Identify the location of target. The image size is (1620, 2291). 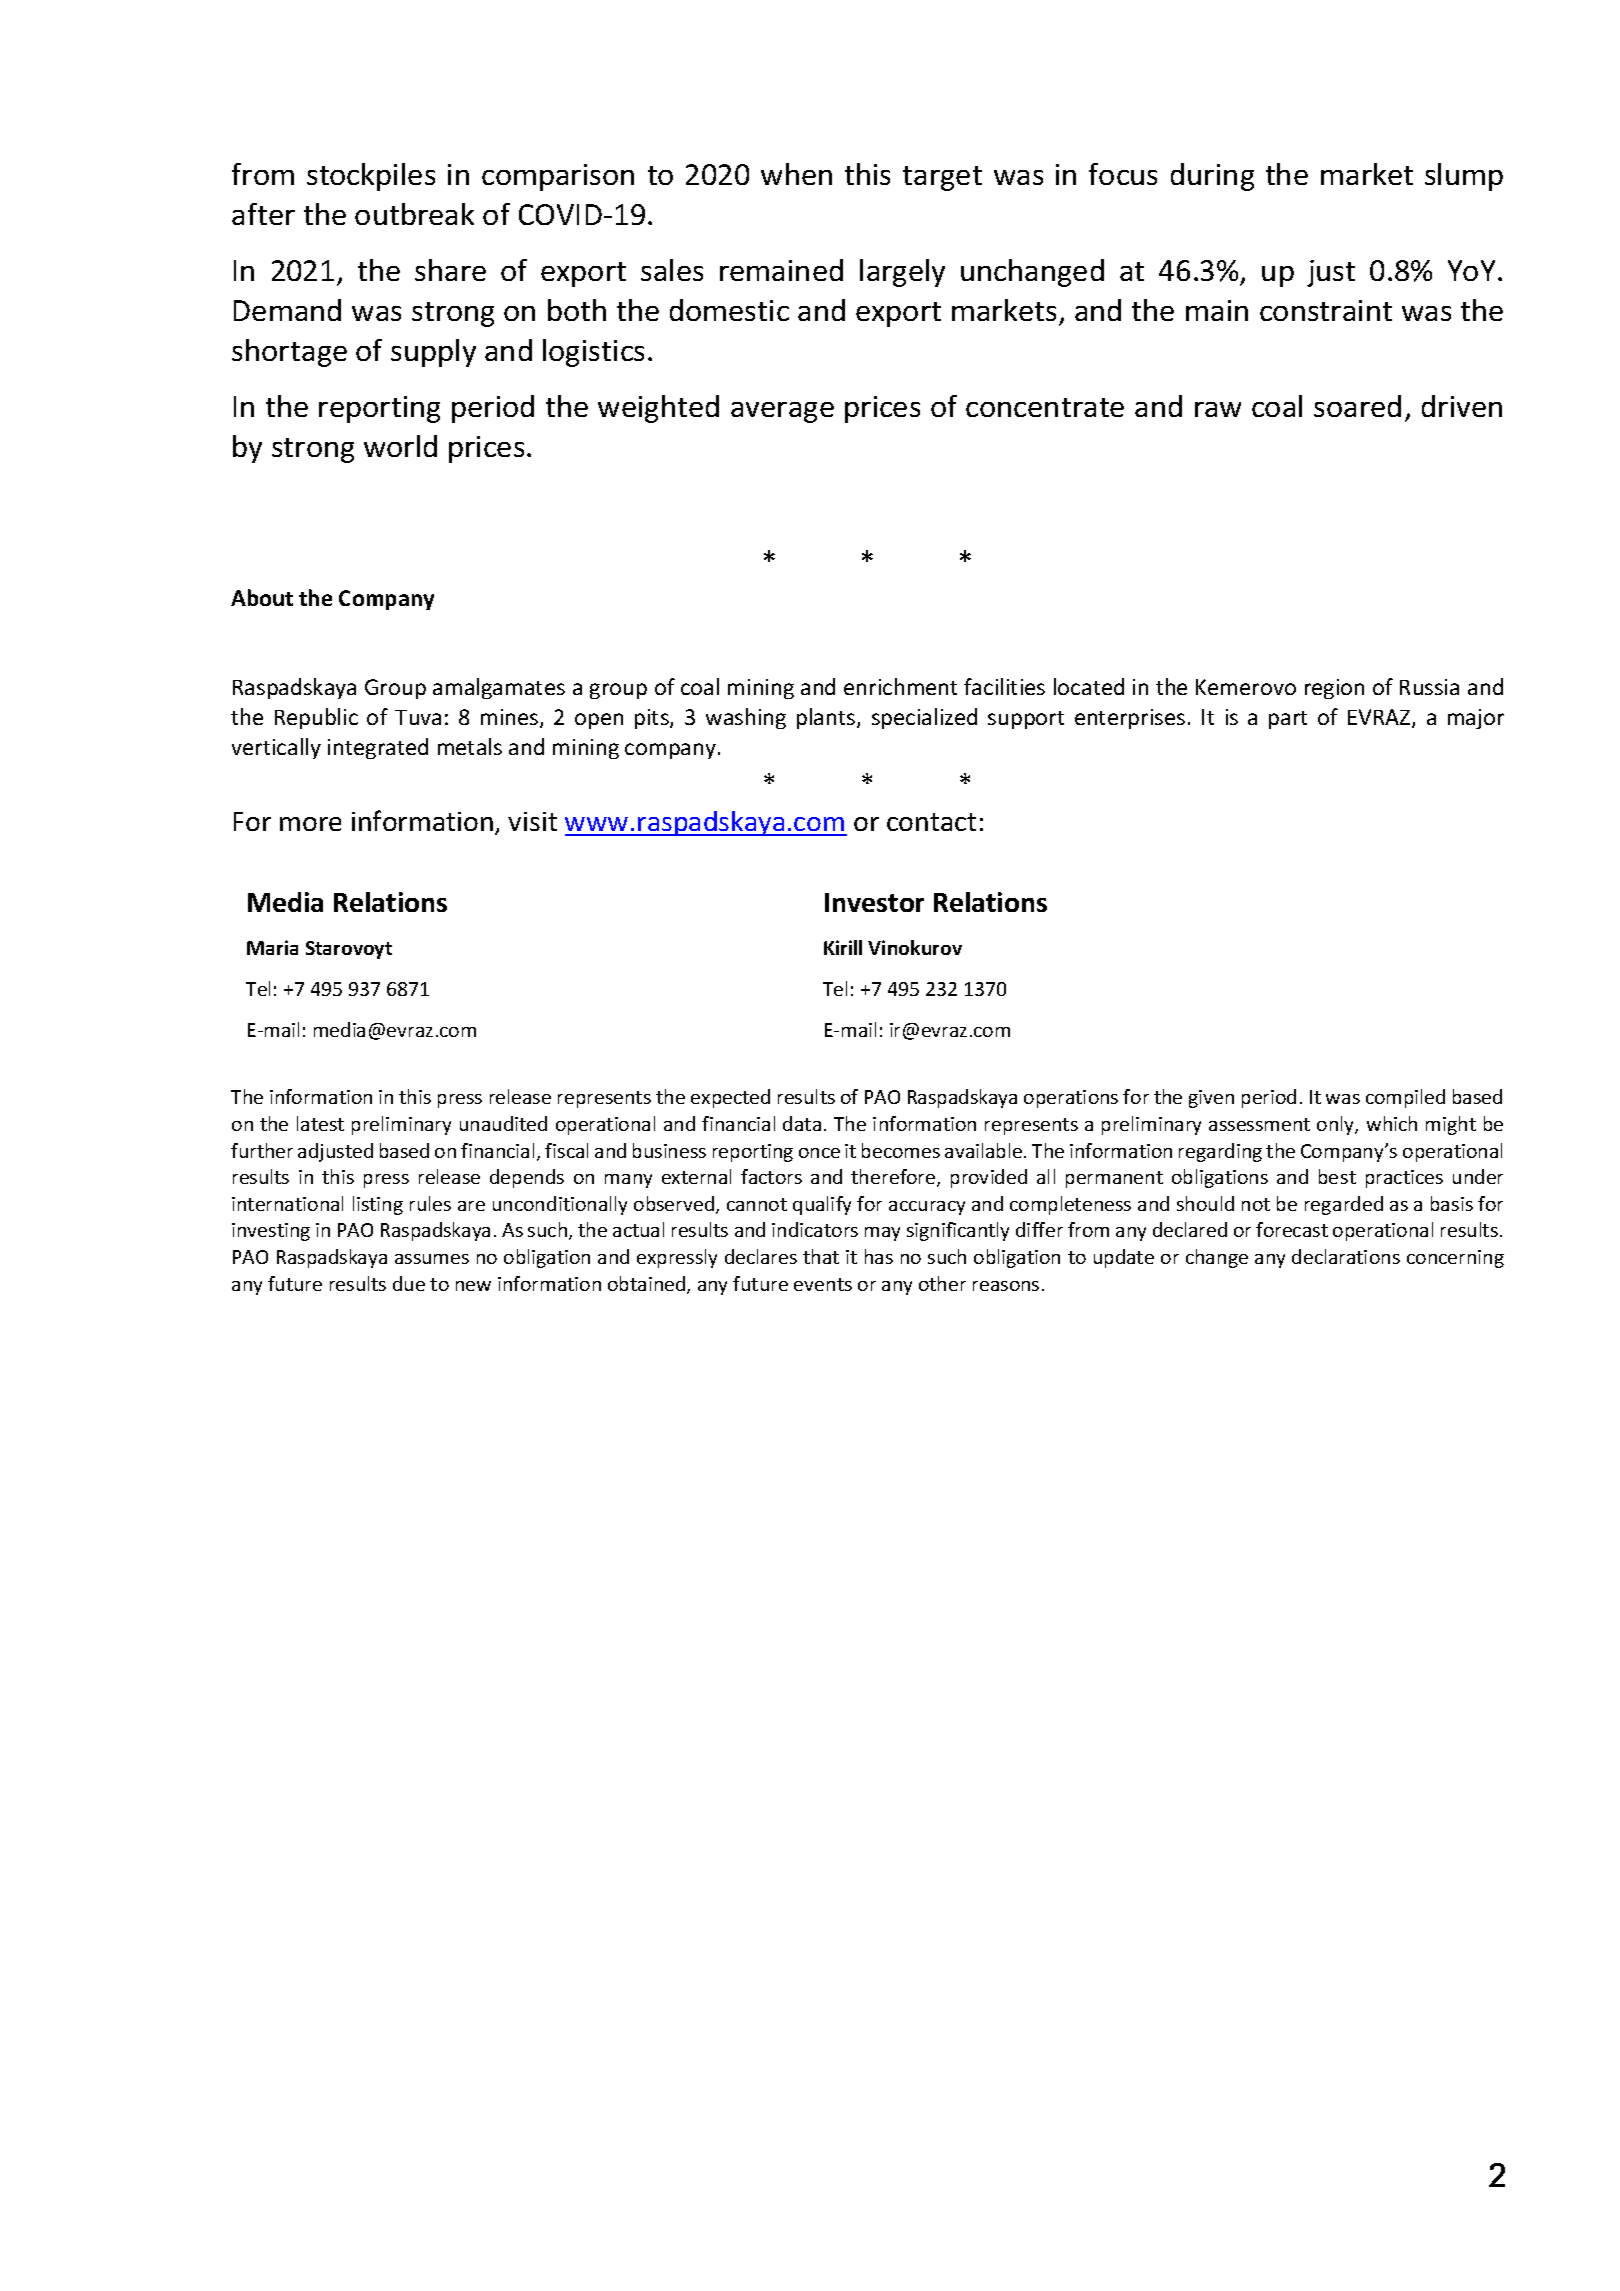
(942, 178).
